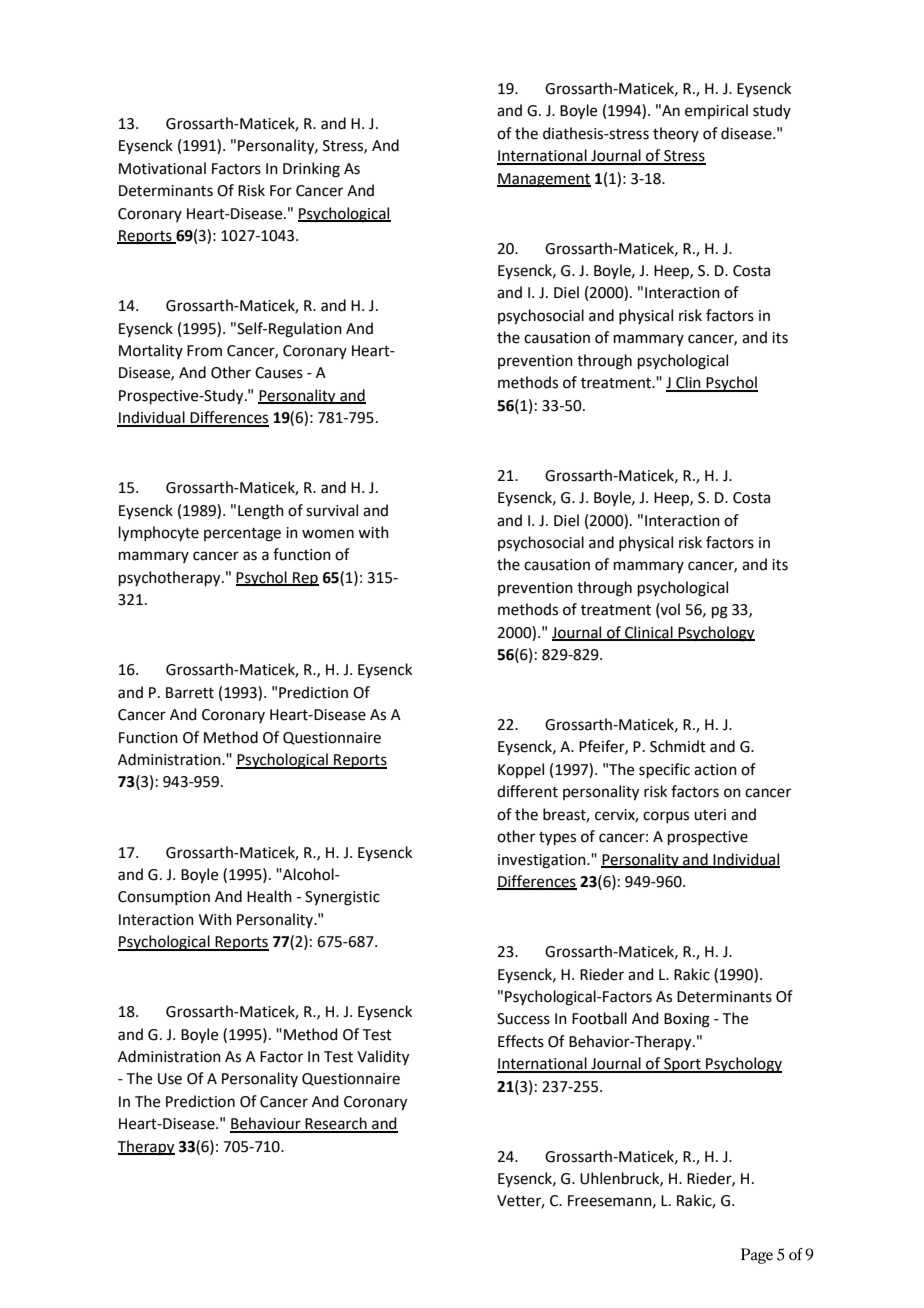 The width and height of the screenshot is (924, 1308). Describe the element at coordinates (678, 746) in the screenshot. I see `Schmidt` at that location.
